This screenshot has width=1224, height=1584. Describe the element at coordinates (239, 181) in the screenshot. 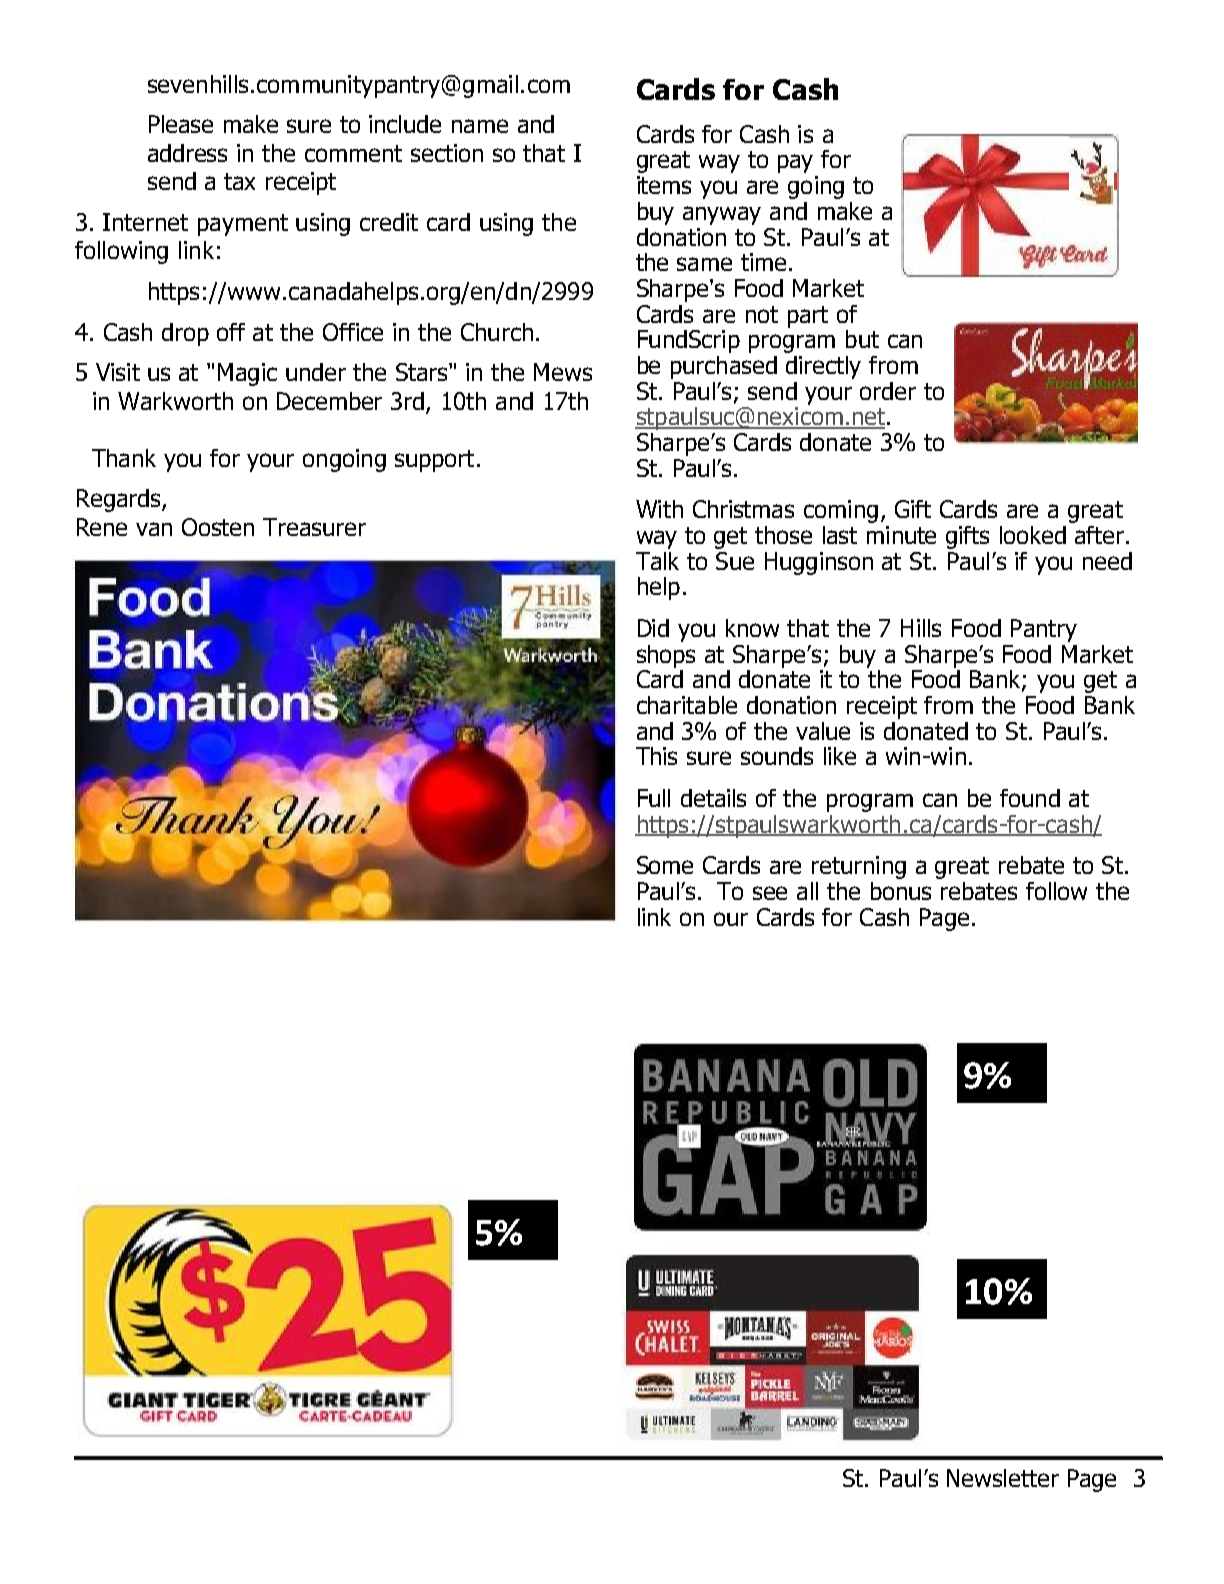

I see `tax` at that location.
